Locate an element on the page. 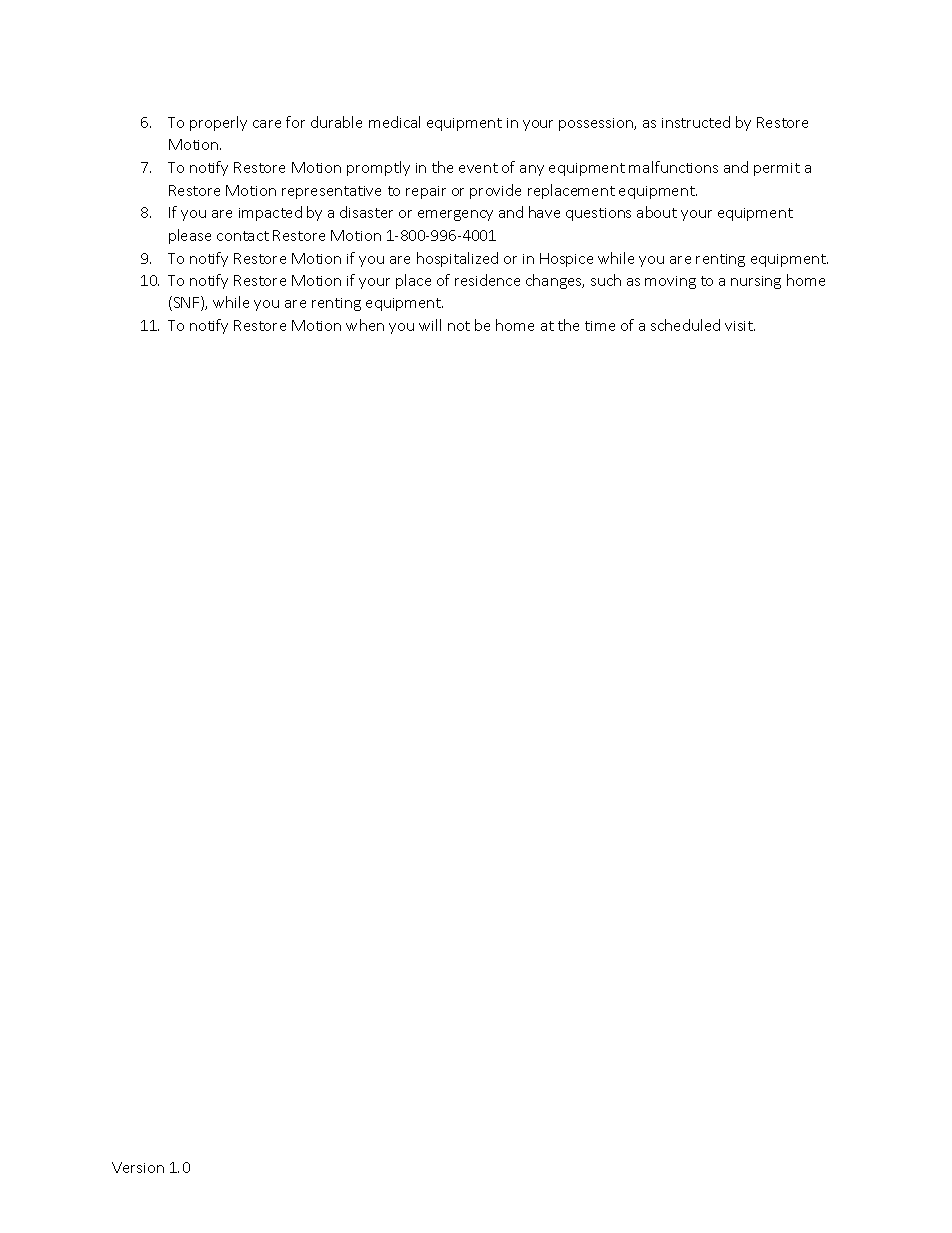 This document has width=952, height=1233. event is located at coordinates (478, 168).
